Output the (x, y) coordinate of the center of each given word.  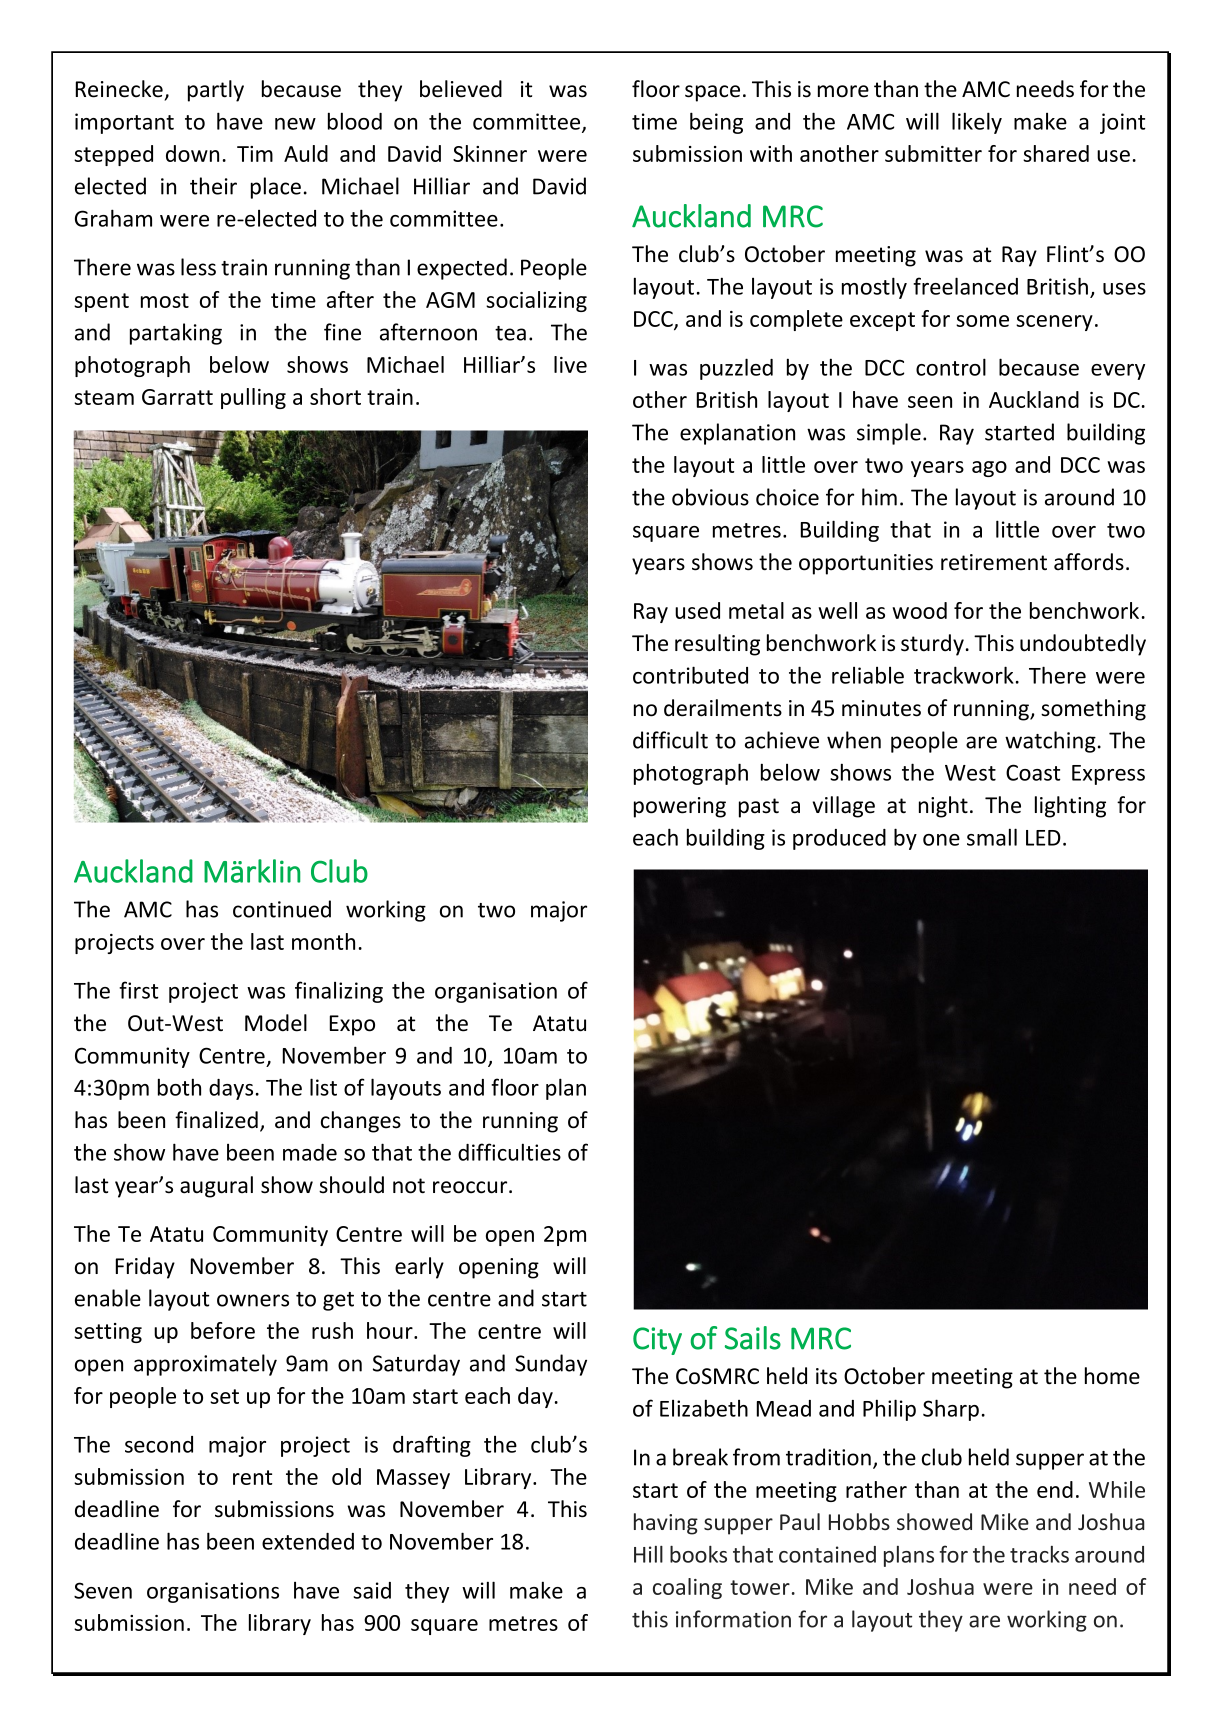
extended (308, 1541)
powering (680, 807)
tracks (1039, 1554)
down (192, 153)
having (666, 1524)
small (992, 837)
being (716, 123)
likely (977, 123)
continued (282, 909)
